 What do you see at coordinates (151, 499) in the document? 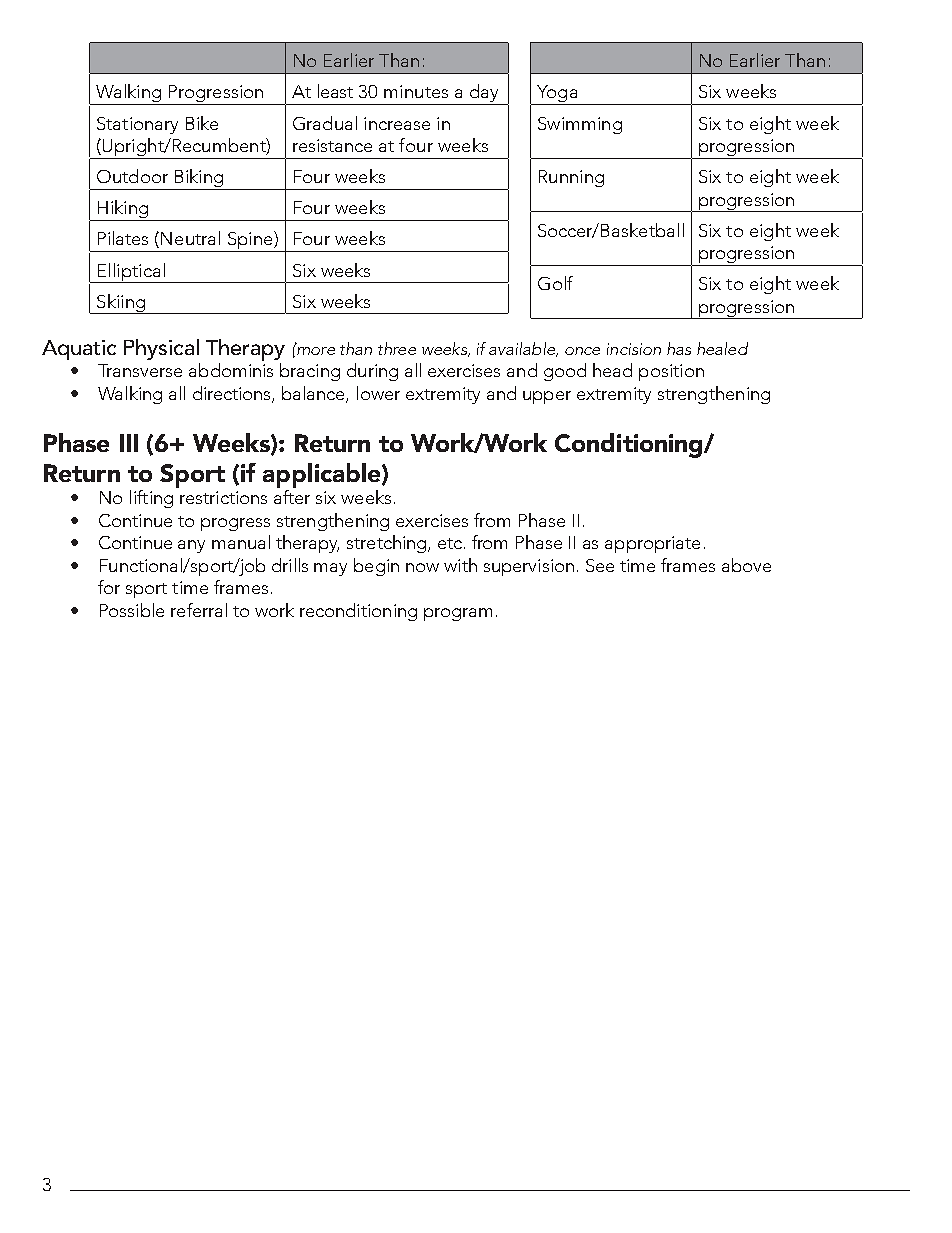
I see `lifting` at bounding box center [151, 499].
